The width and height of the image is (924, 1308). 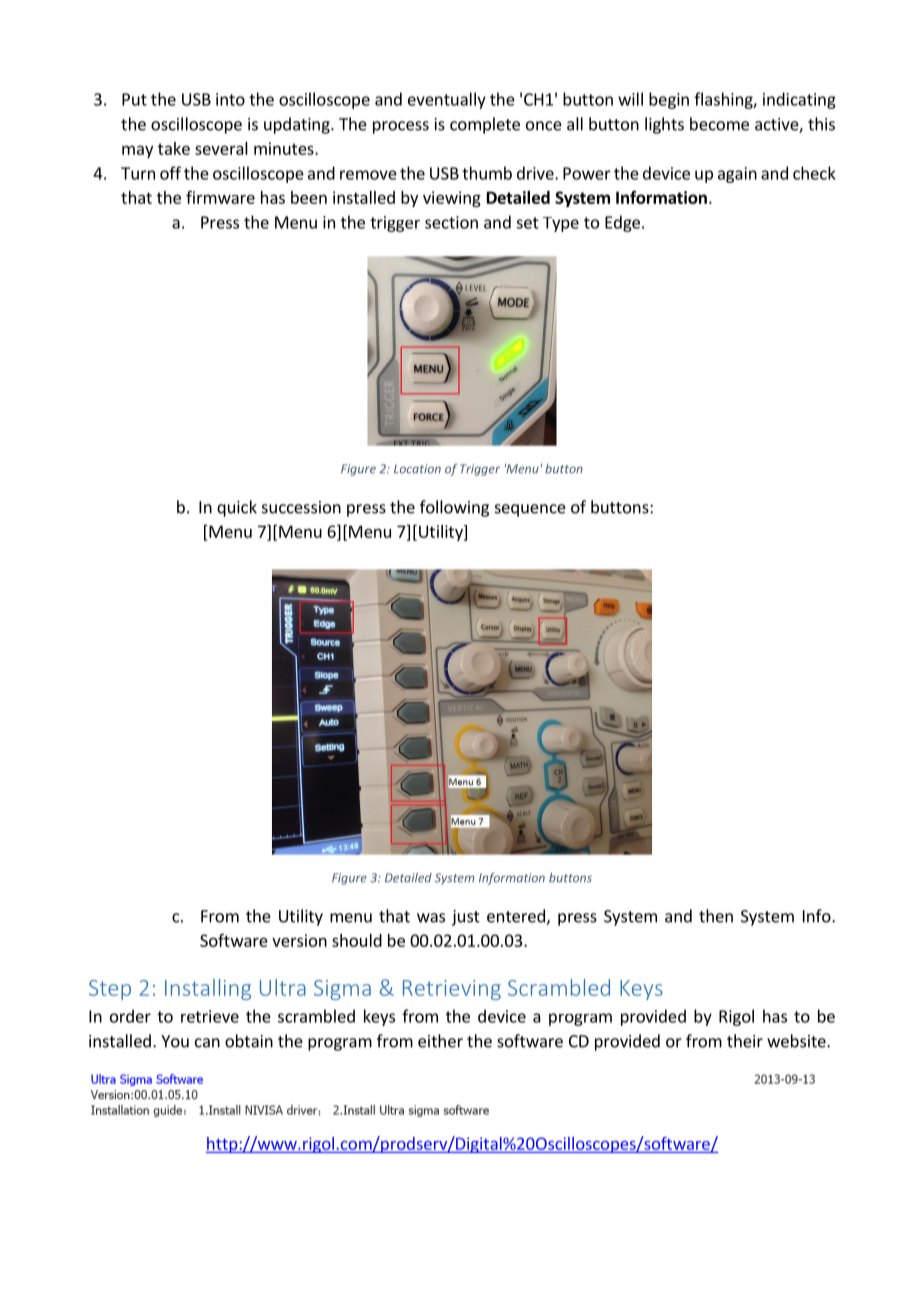 What do you see at coordinates (174, 148) in the image?
I see `take` at bounding box center [174, 148].
